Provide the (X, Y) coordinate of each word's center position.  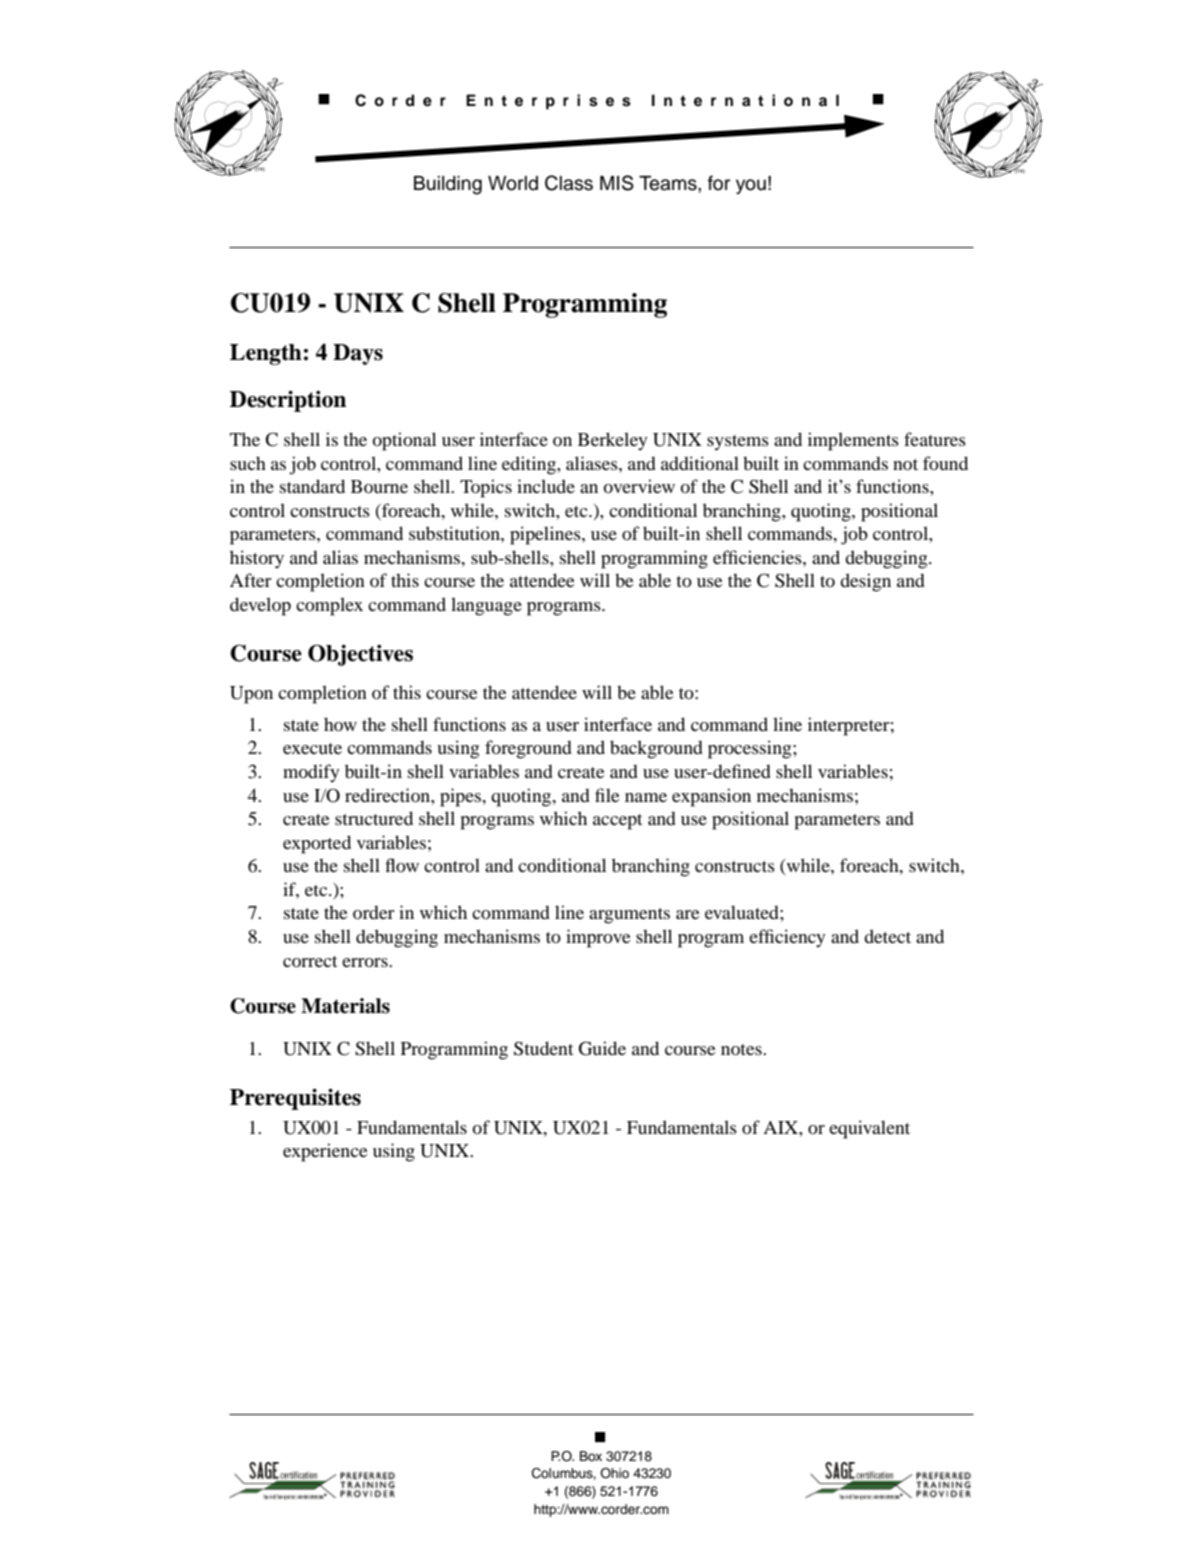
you (751, 186)
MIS (617, 183)
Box (591, 1456)
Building (448, 185)
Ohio (614, 1473)
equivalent (869, 1129)
